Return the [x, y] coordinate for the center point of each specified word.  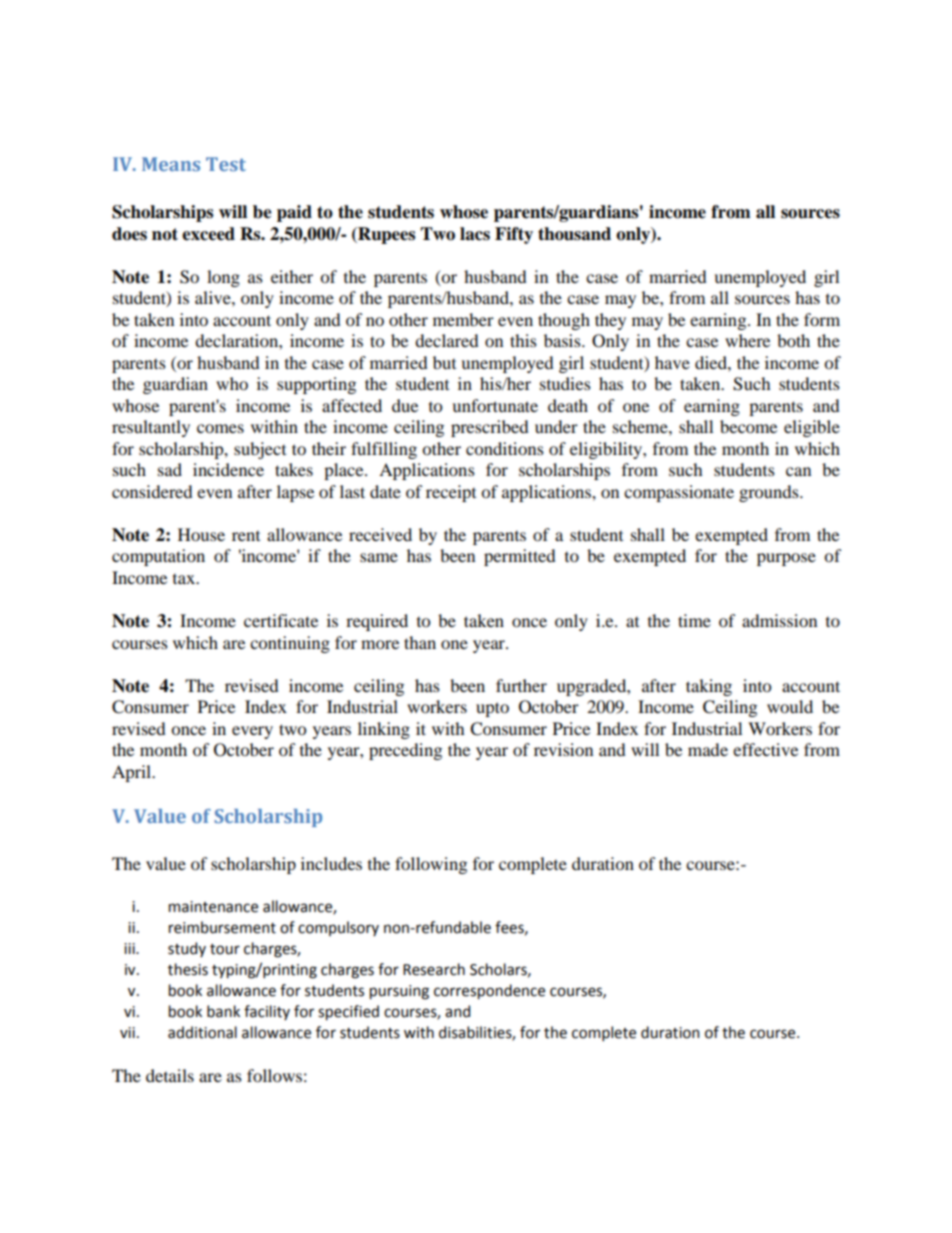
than [420, 642]
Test [226, 164]
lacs [475, 234]
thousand [574, 234]
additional [202, 1032]
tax [185, 579]
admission [779, 620]
